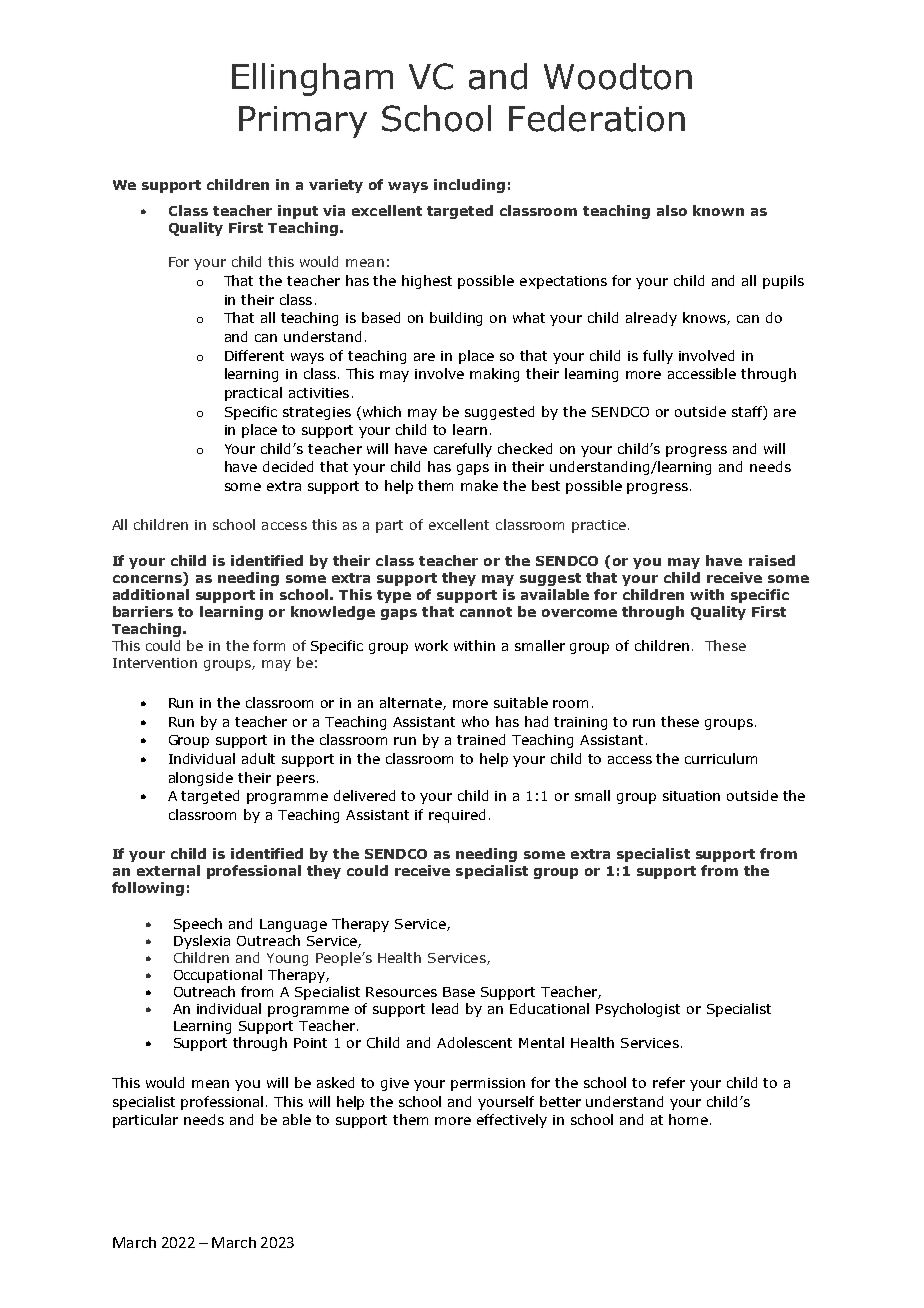  Describe the element at coordinates (148, 577) in the screenshot. I see `concerns` at that location.
